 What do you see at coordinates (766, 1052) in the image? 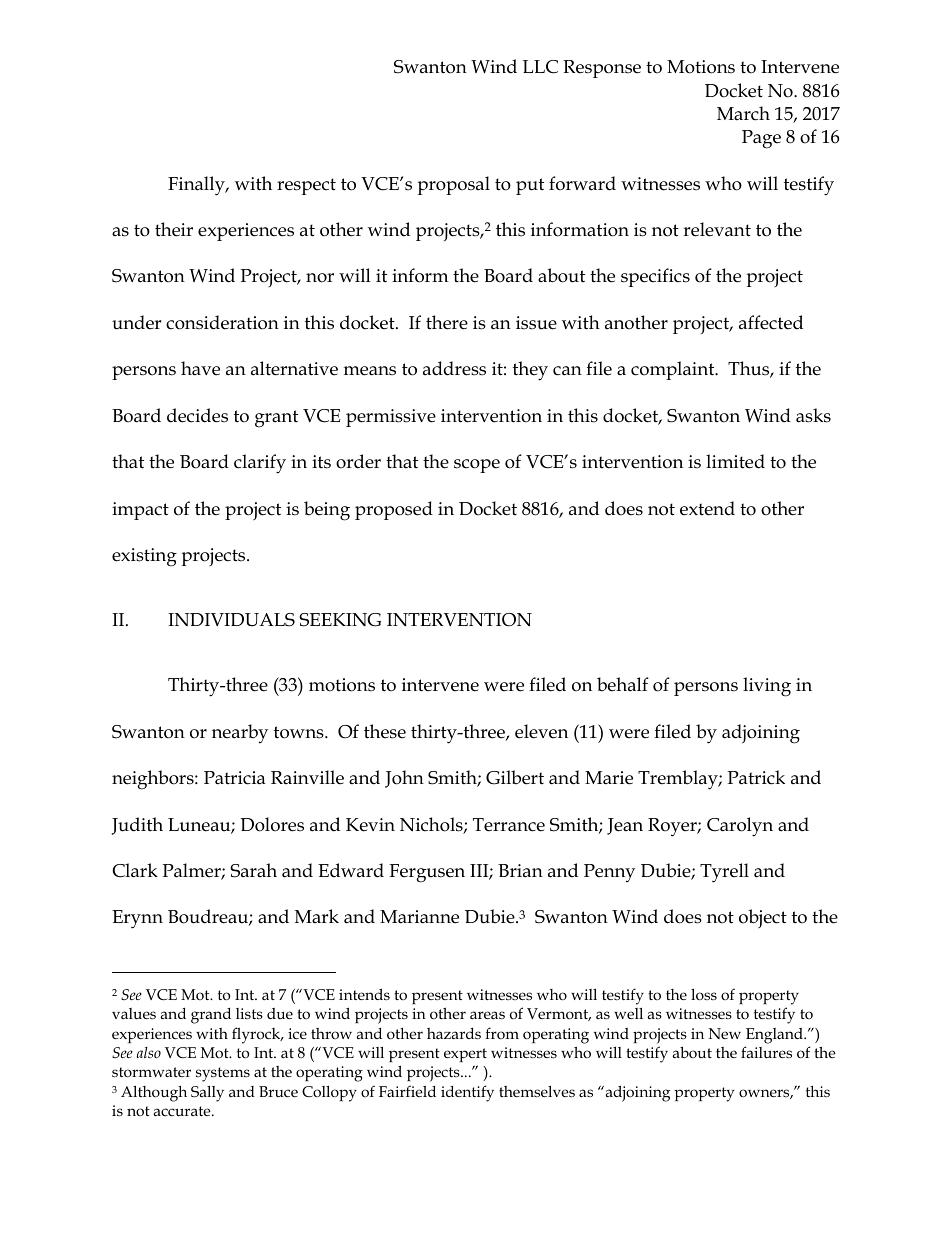
I see `failures` at bounding box center [766, 1052].
